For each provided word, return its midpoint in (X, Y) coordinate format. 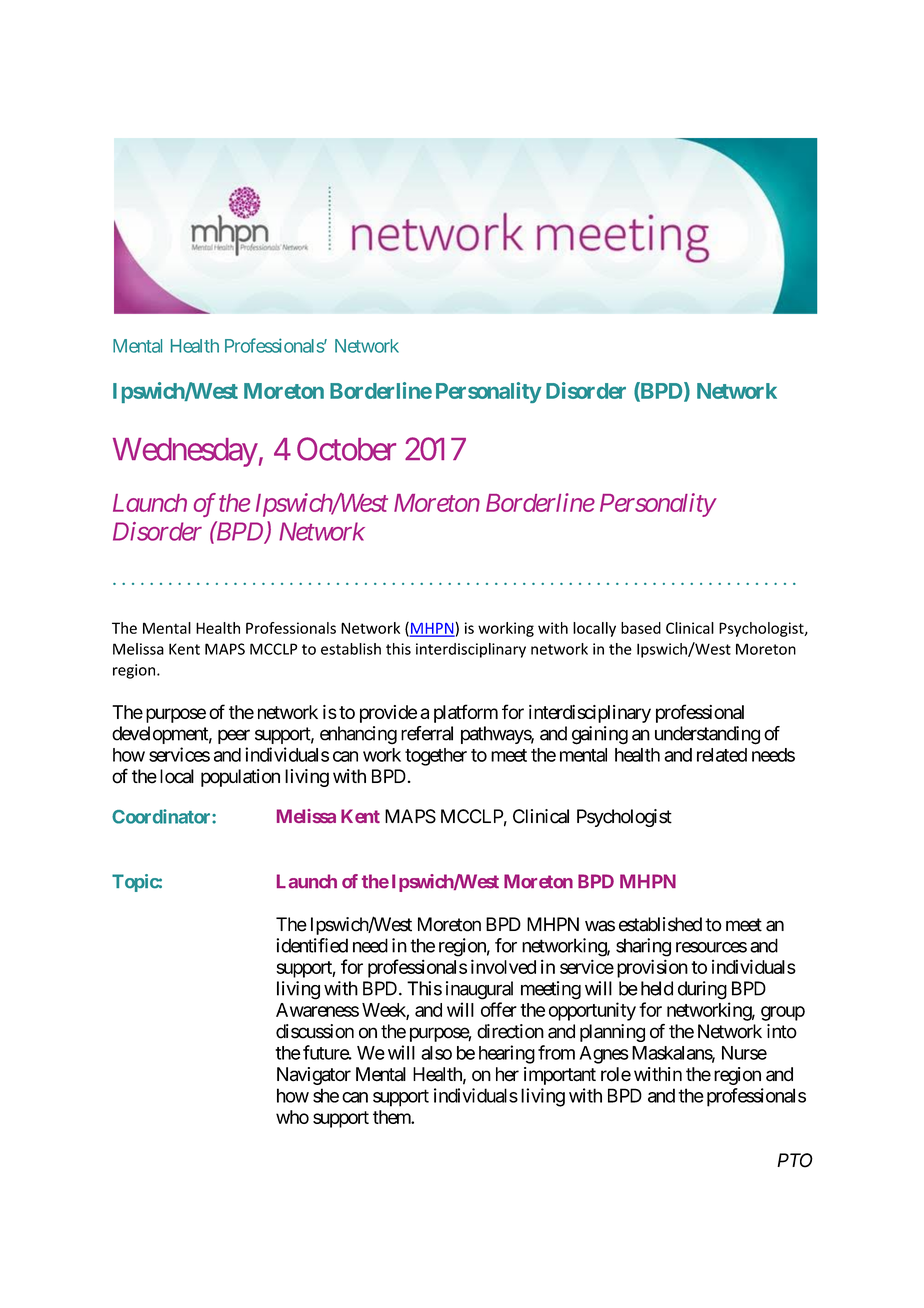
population (240, 778)
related (722, 755)
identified (312, 945)
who (292, 1117)
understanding (707, 735)
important (560, 1076)
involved (503, 966)
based (641, 628)
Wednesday (185, 452)
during (702, 990)
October (346, 449)
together (436, 757)
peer (234, 736)
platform (466, 713)
